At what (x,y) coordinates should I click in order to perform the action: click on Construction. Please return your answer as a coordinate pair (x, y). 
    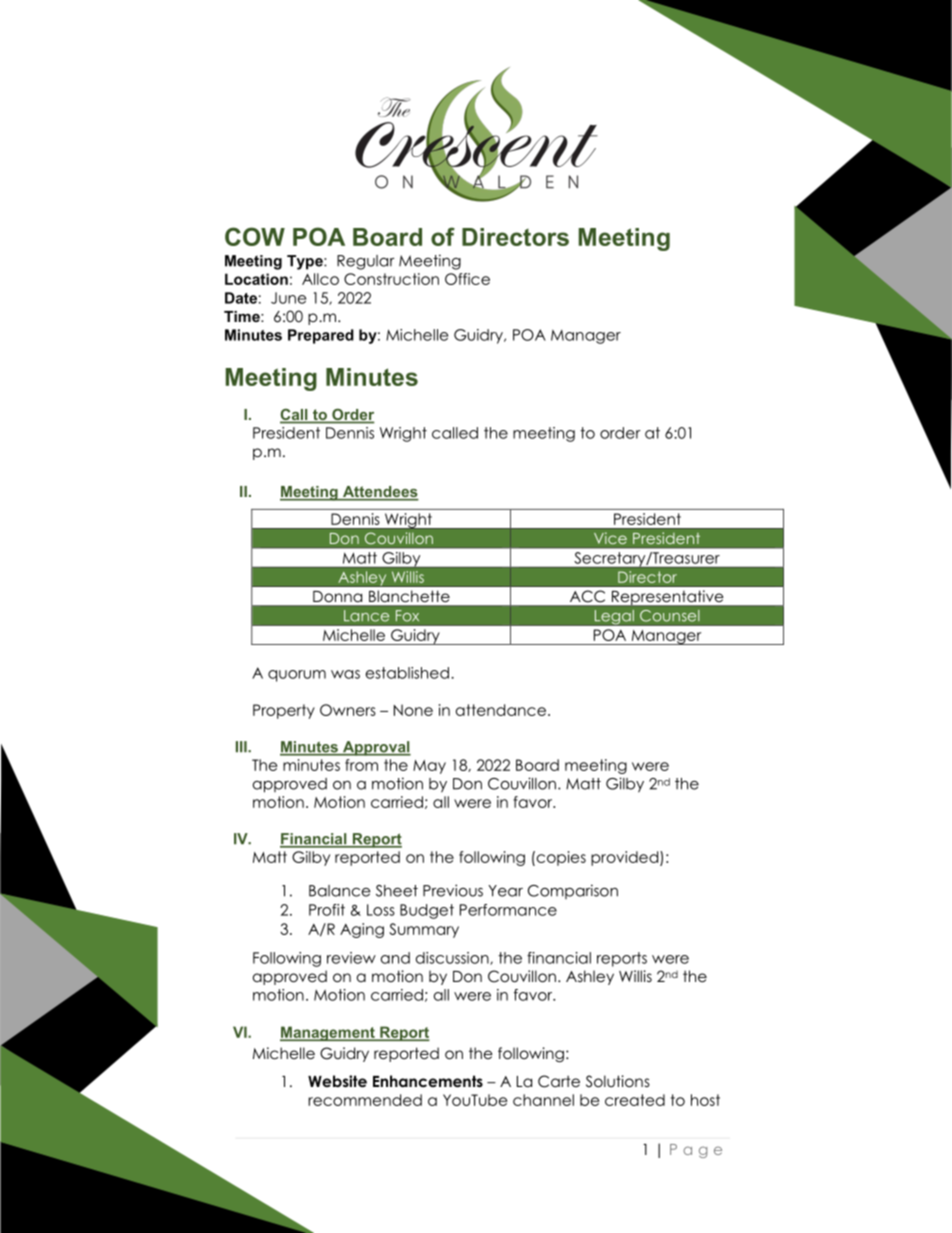
    Looking at the image, I should click on (391, 279).
